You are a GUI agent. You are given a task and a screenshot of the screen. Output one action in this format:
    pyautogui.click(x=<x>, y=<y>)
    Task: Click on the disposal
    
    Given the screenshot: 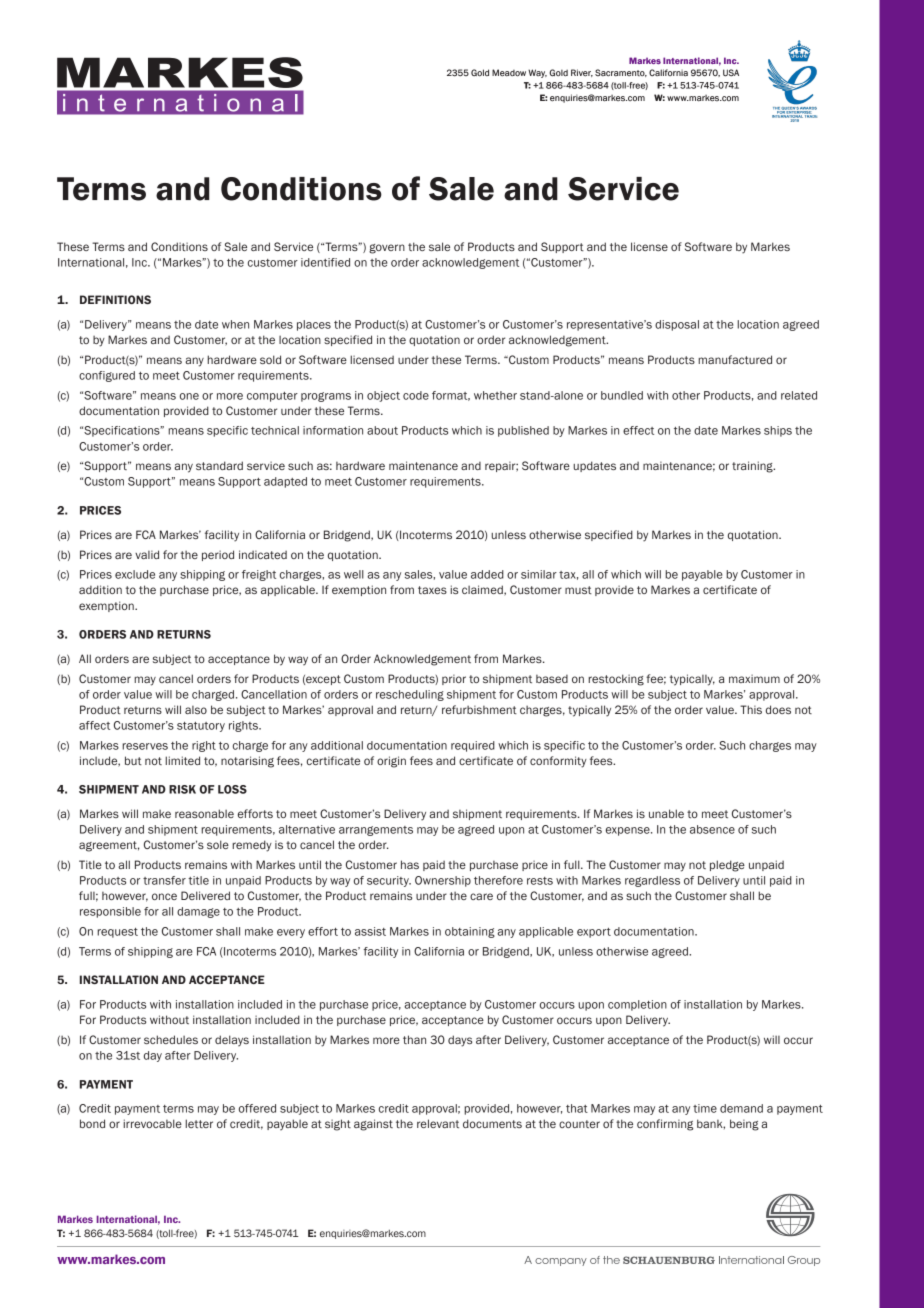 What is the action you would take?
    pyautogui.click(x=677, y=325)
